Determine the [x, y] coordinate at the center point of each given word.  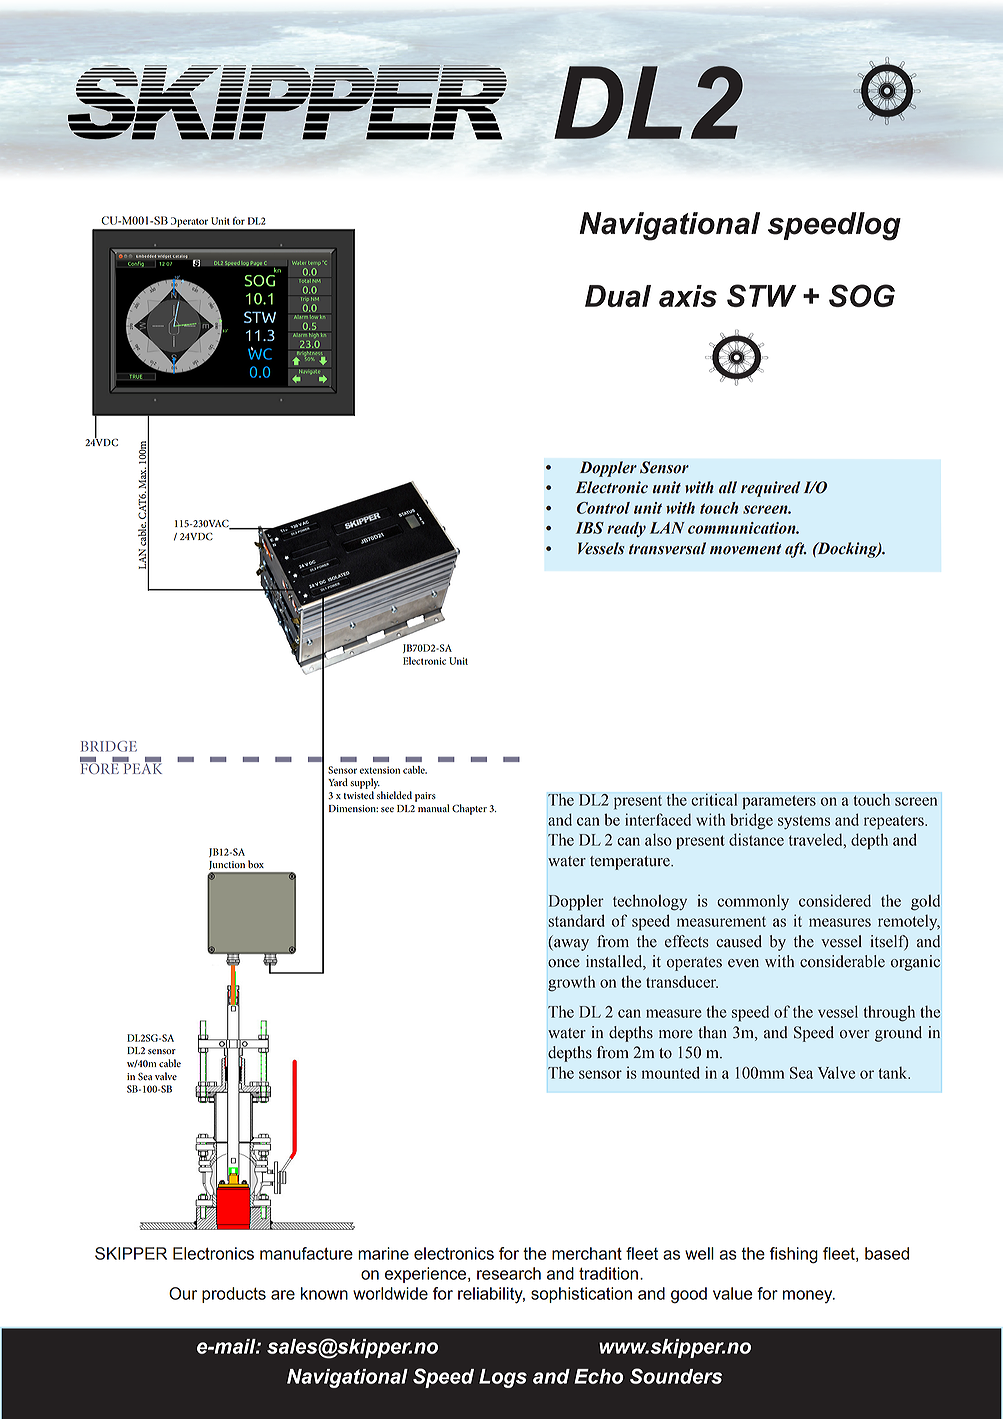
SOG [862, 295]
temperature [631, 863]
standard [576, 920]
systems [804, 822]
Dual [618, 296]
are [283, 1295]
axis [688, 296]
